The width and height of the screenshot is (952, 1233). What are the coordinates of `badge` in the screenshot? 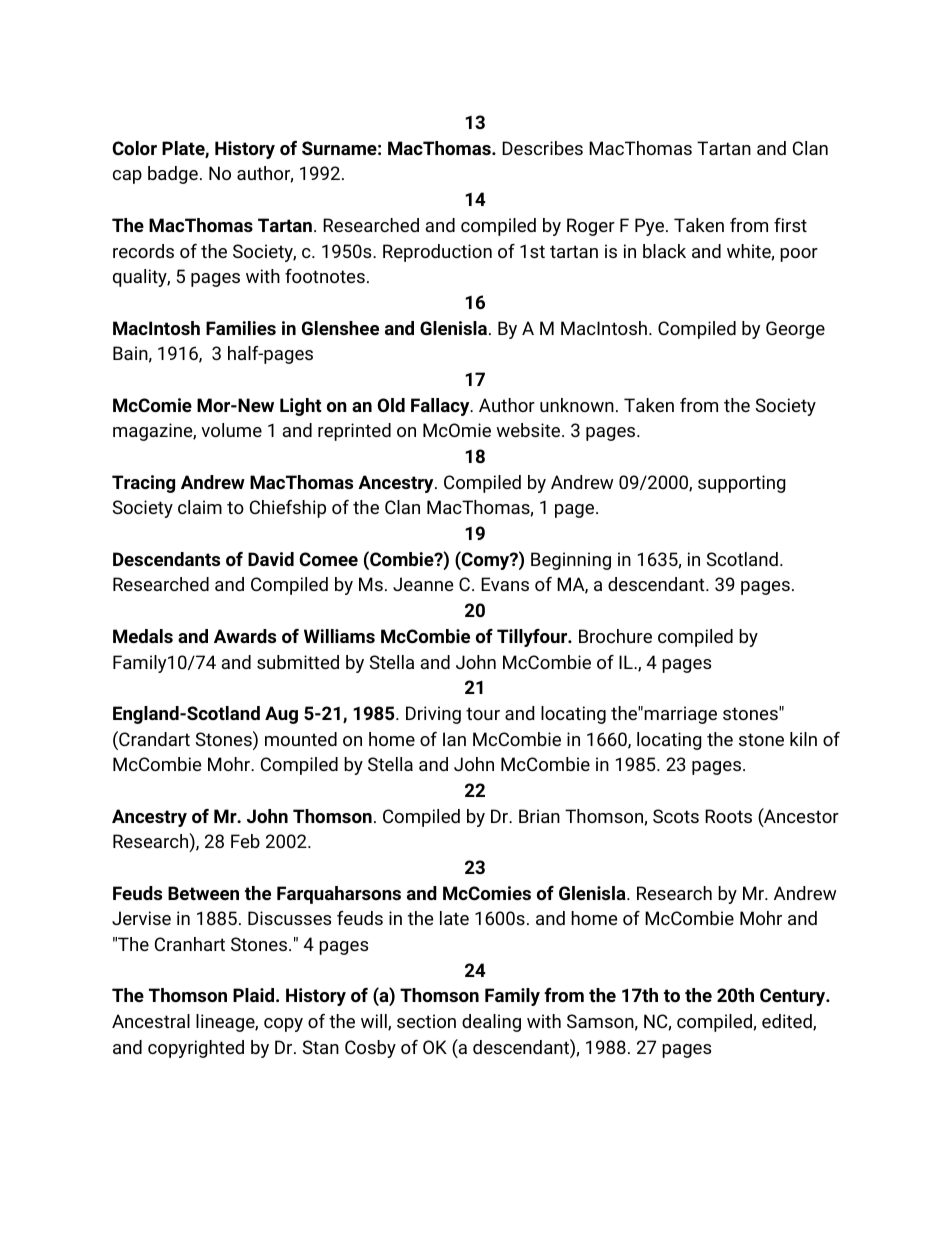 It's located at (173, 175).
